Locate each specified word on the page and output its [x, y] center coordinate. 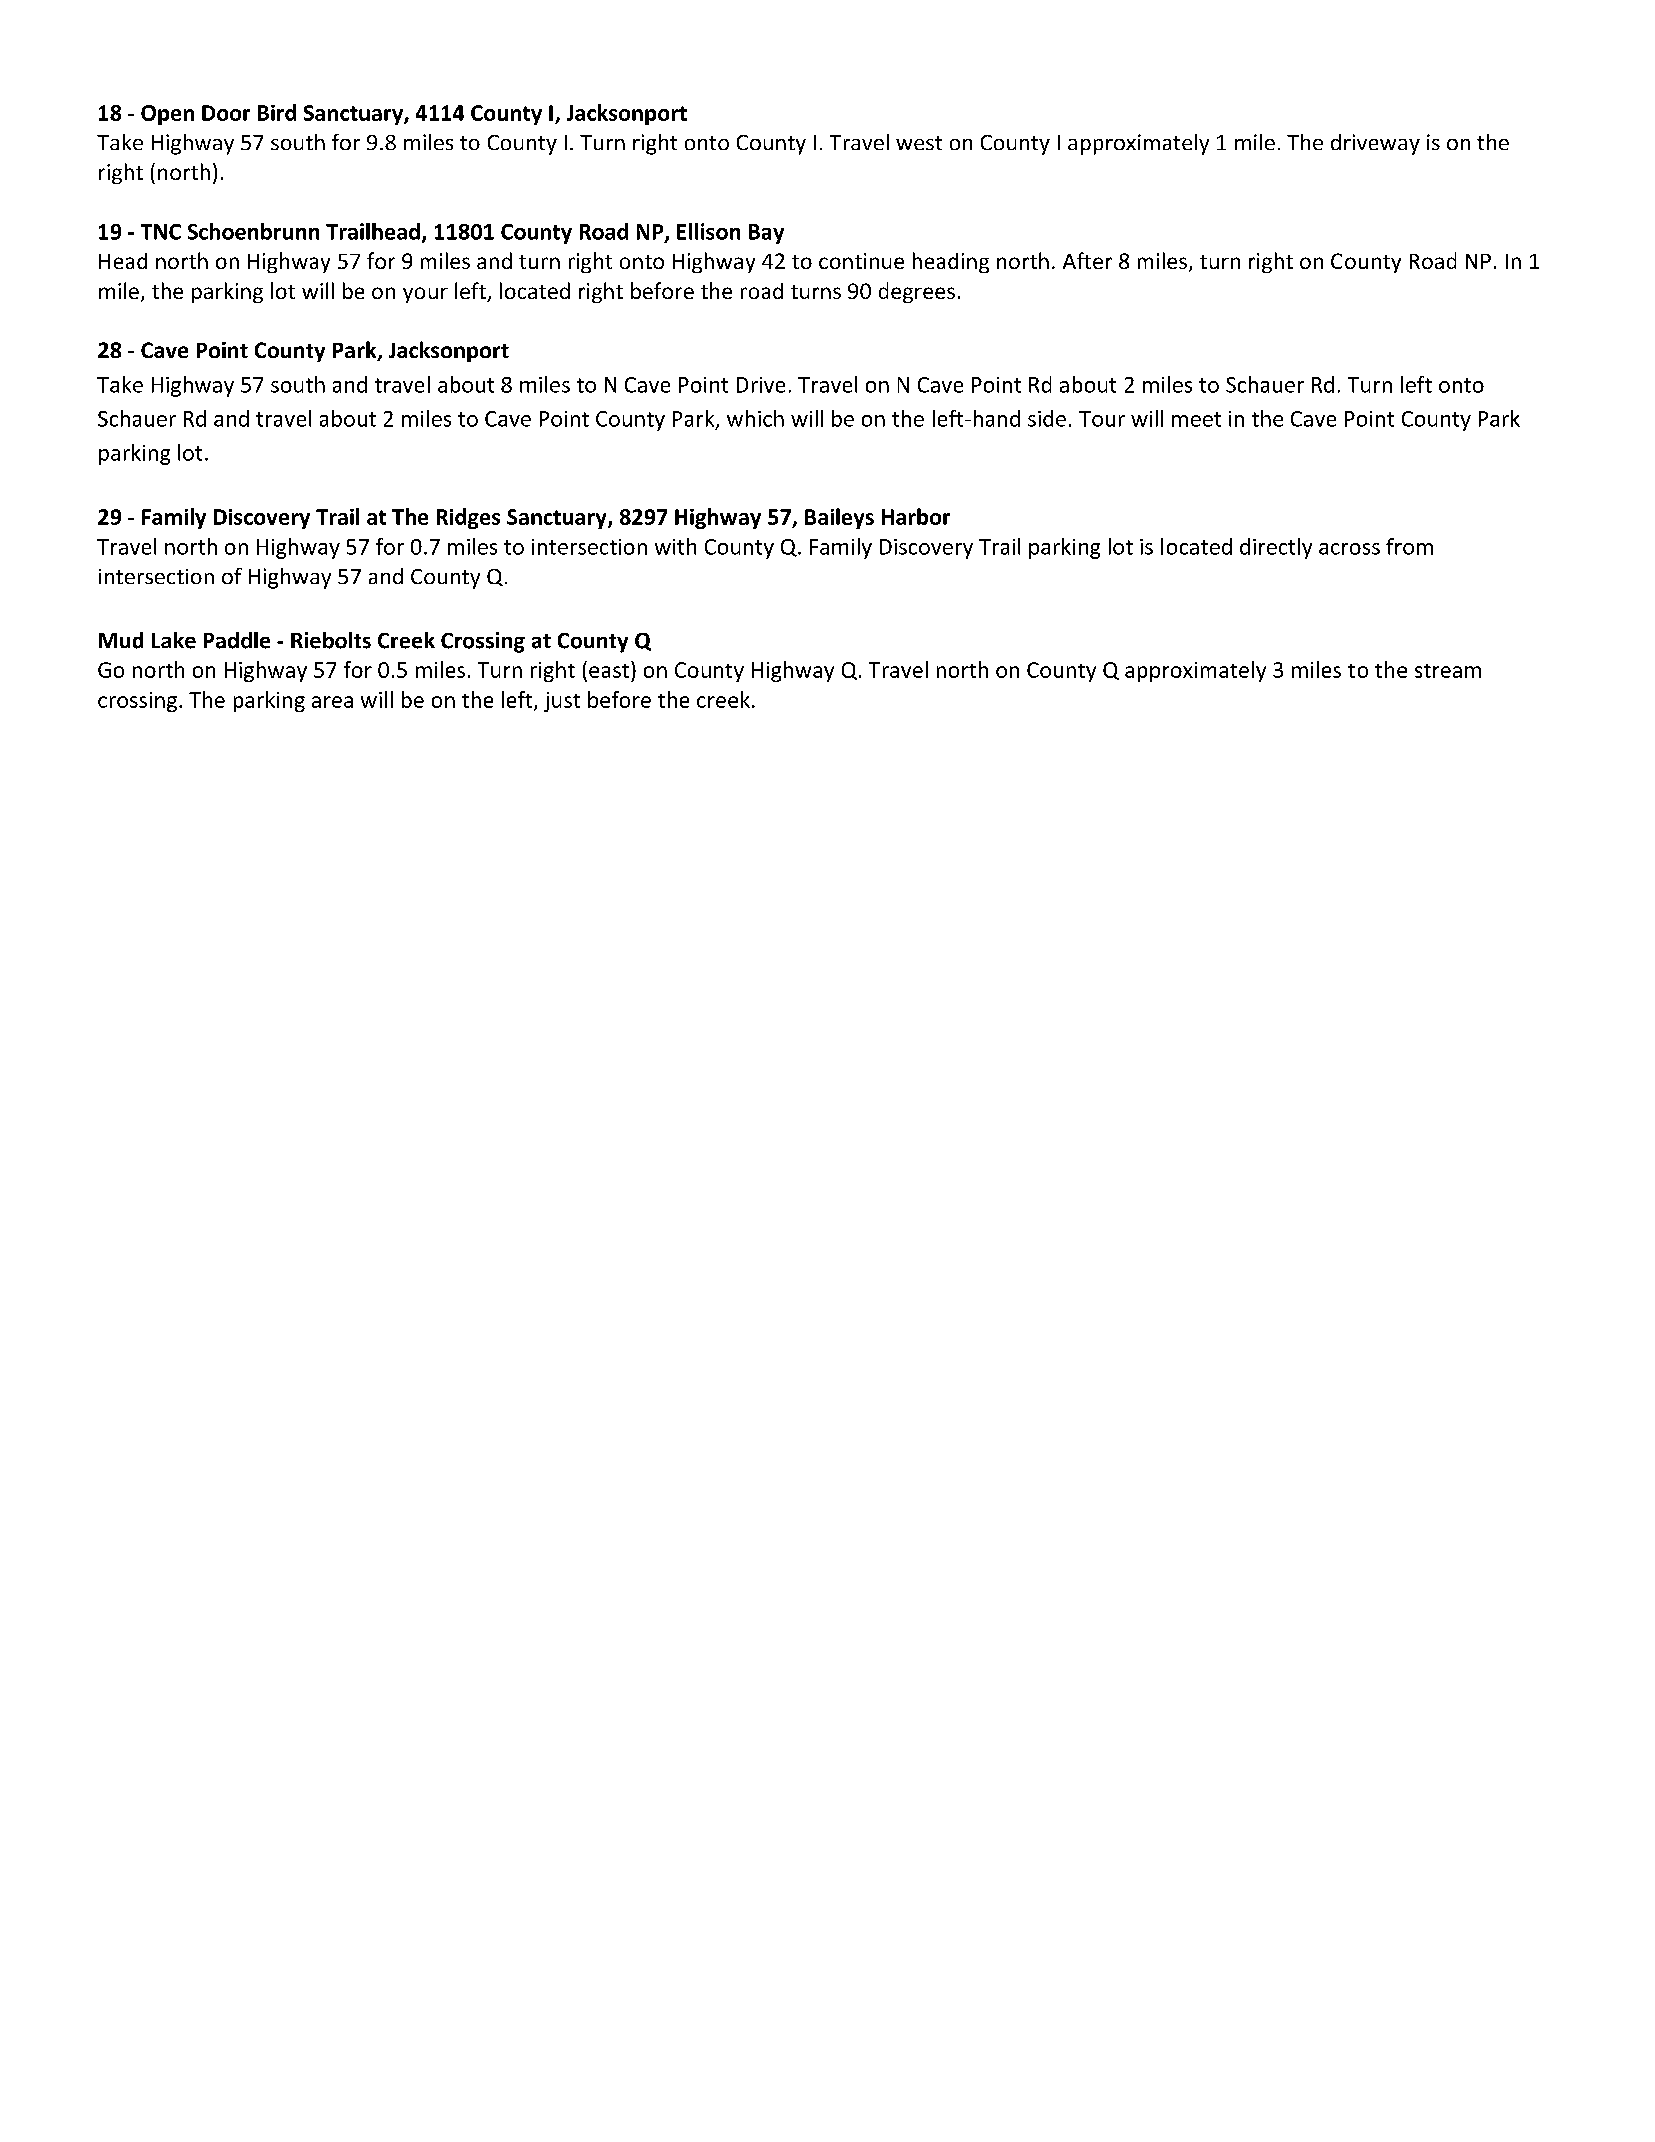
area [332, 702]
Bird [277, 112]
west [919, 143]
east [609, 671]
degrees [917, 292]
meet [1196, 419]
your [425, 295]
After [1087, 260]
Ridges [468, 518]
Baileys [839, 518]
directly [1276, 548]
